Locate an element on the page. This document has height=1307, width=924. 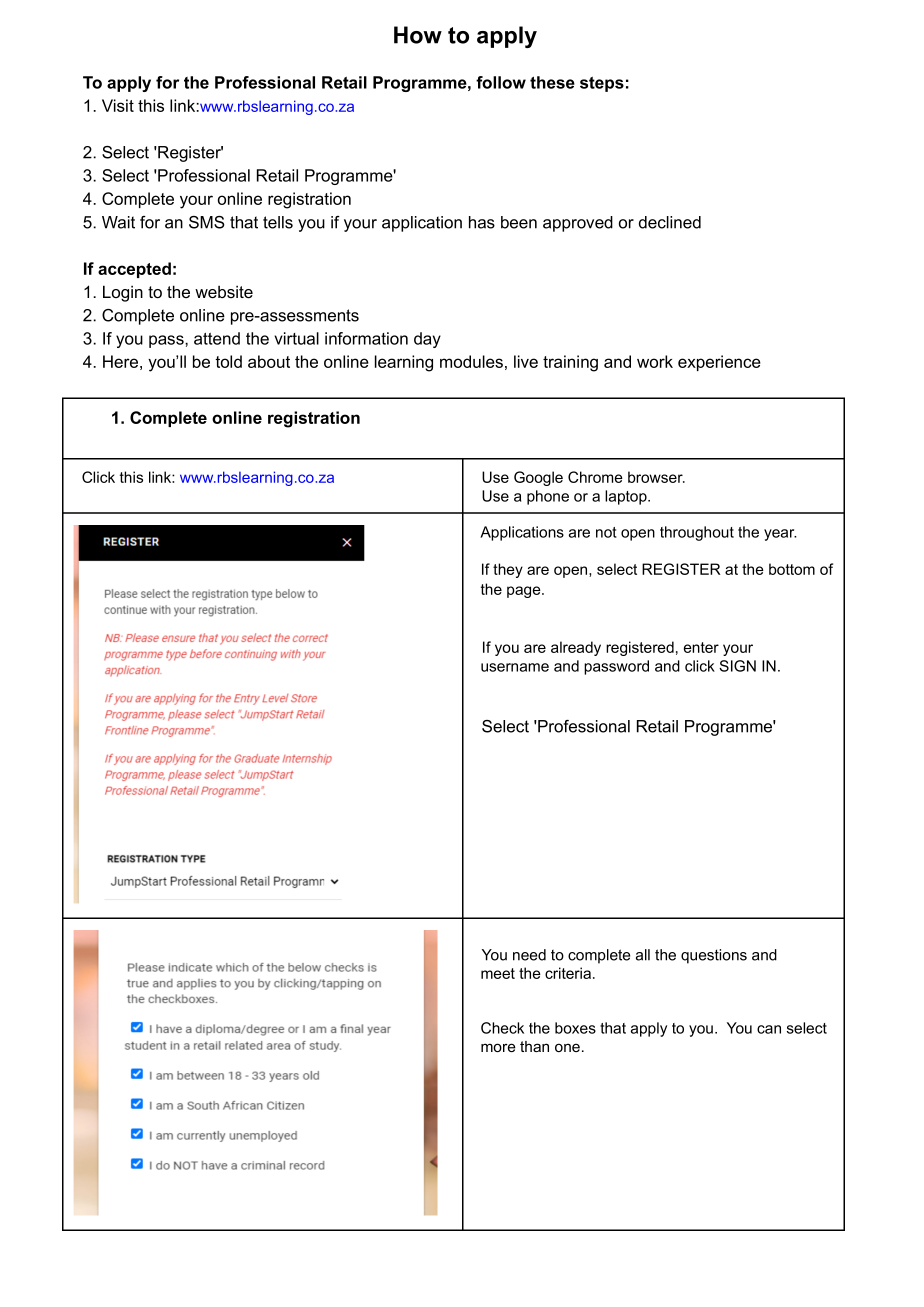
already is located at coordinates (576, 648).
